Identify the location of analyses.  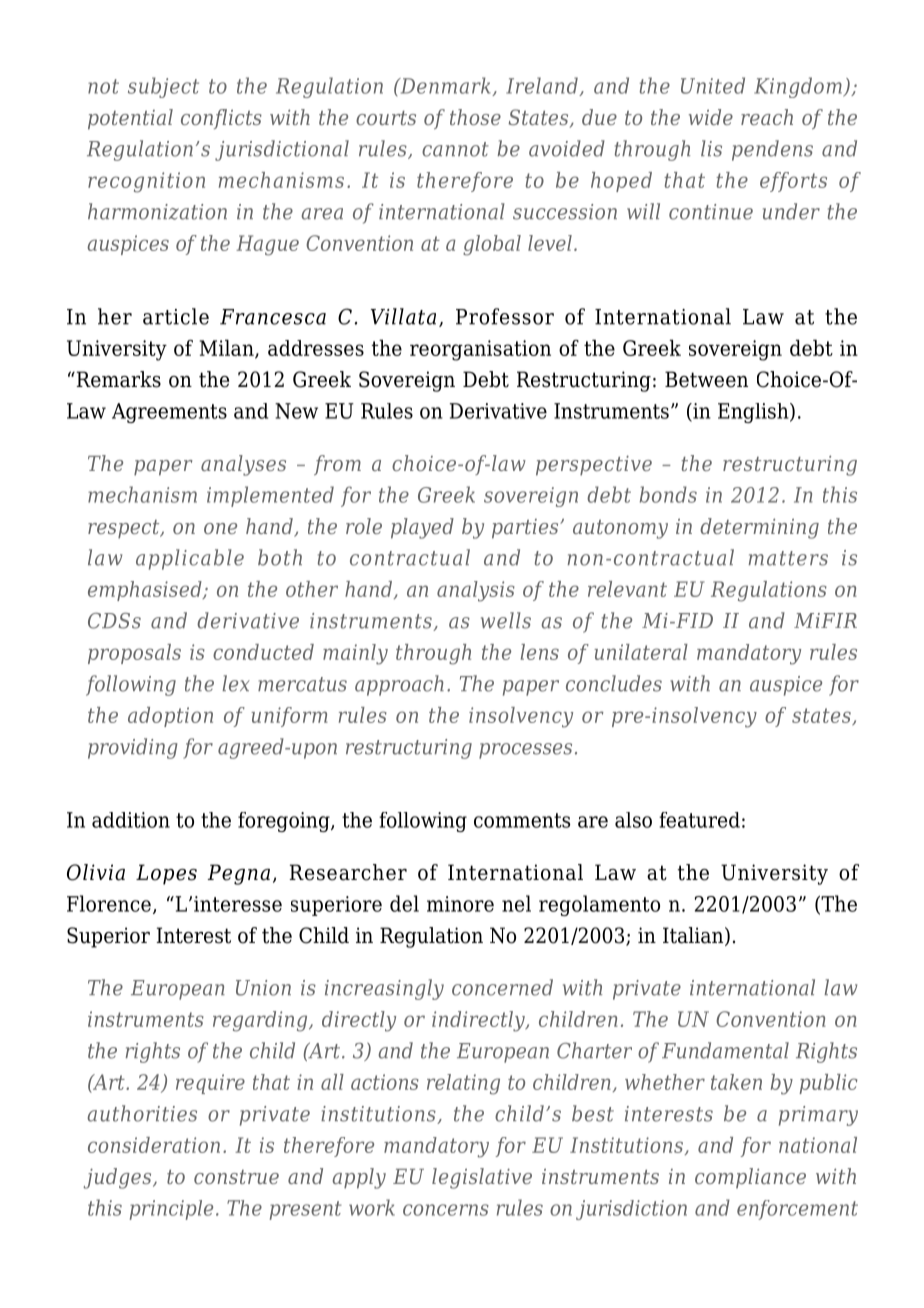
(243, 465).
